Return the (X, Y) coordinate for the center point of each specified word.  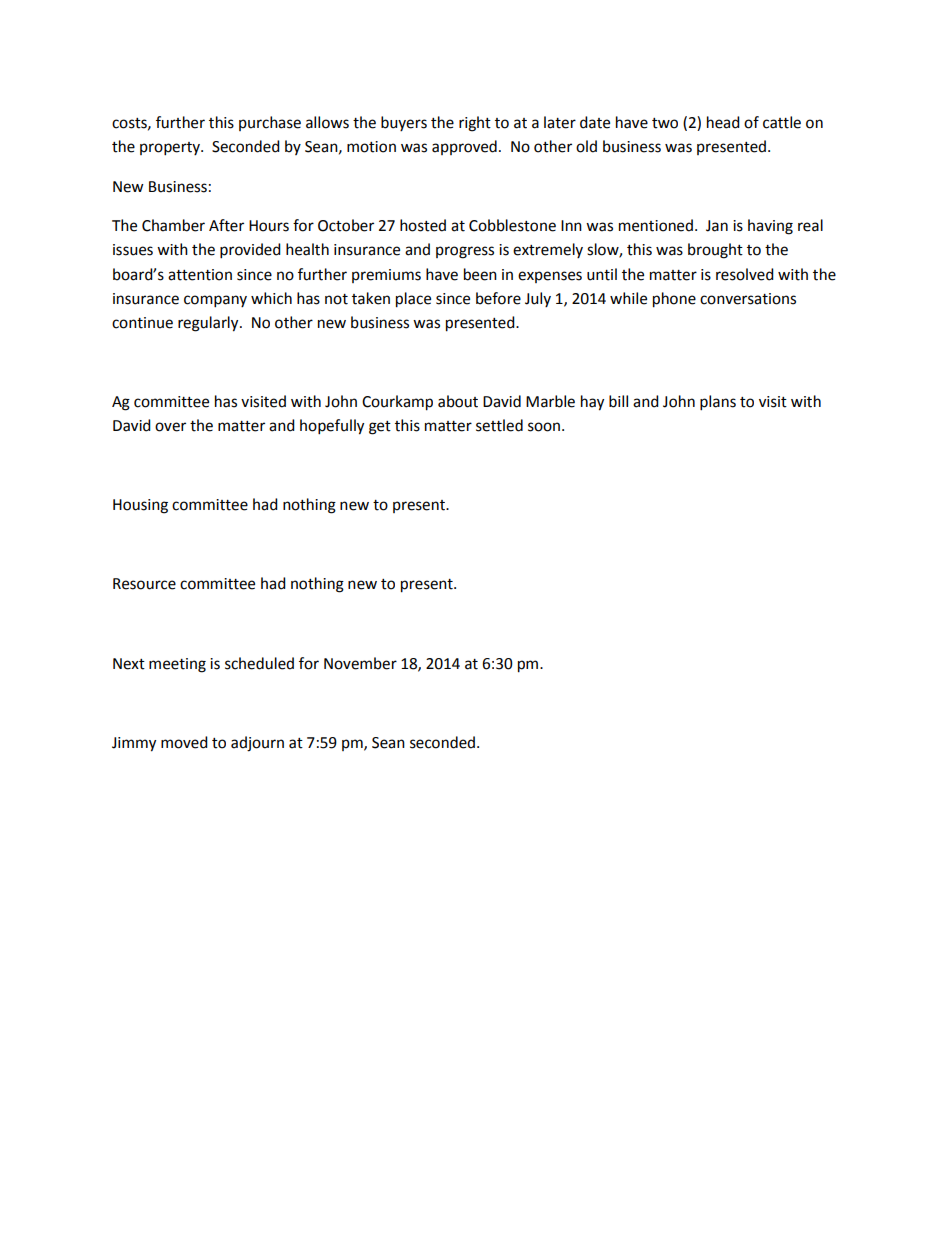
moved (184, 742)
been (480, 274)
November (360, 663)
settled (499, 425)
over (170, 427)
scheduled (259, 663)
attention (200, 275)
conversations (748, 299)
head (723, 122)
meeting (177, 665)
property (171, 149)
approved (464, 147)
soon (545, 427)
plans (718, 403)
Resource (144, 584)
